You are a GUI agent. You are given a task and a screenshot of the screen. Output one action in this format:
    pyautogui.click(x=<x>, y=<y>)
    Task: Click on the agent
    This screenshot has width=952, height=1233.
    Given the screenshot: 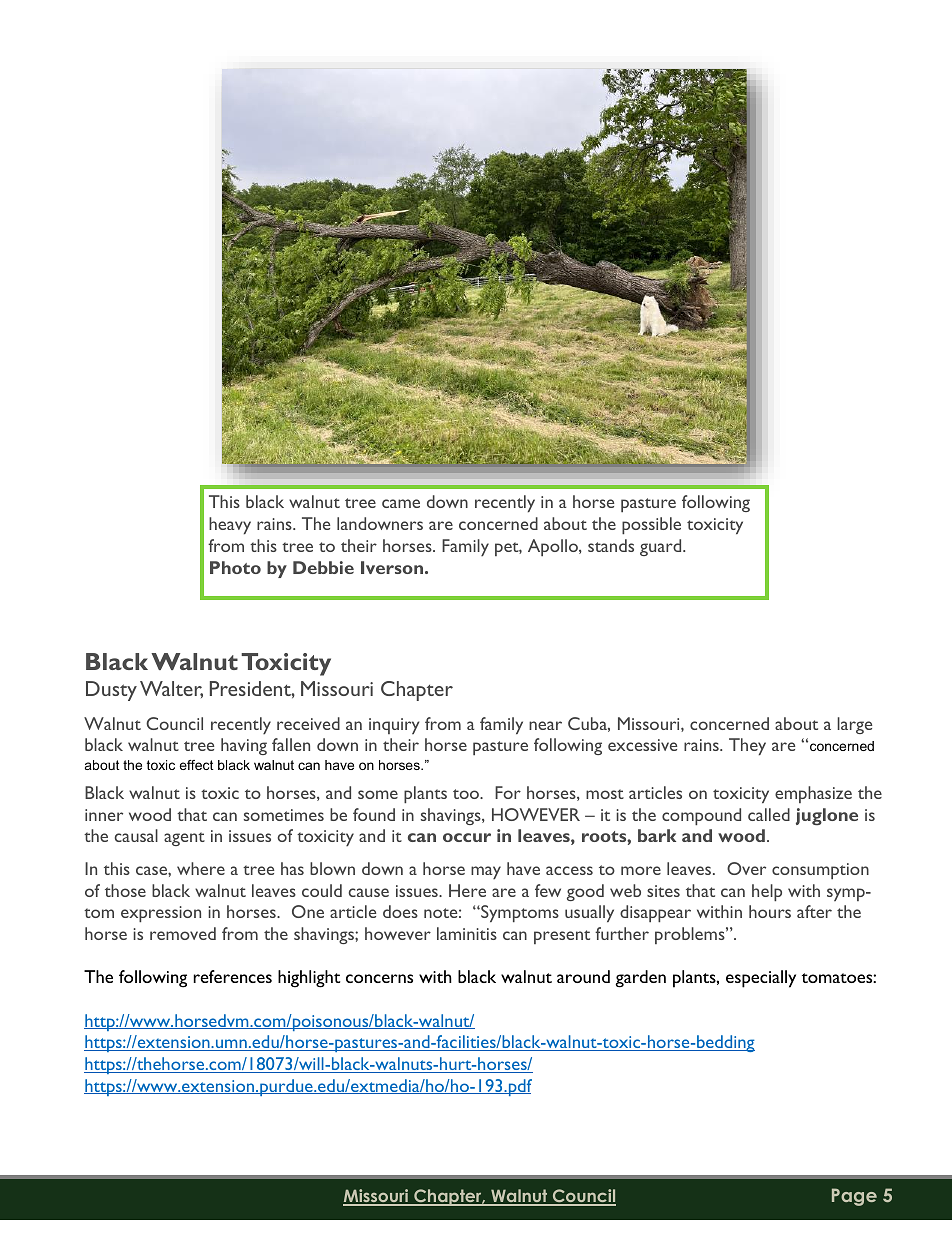 What is the action you would take?
    pyautogui.click(x=184, y=839)
